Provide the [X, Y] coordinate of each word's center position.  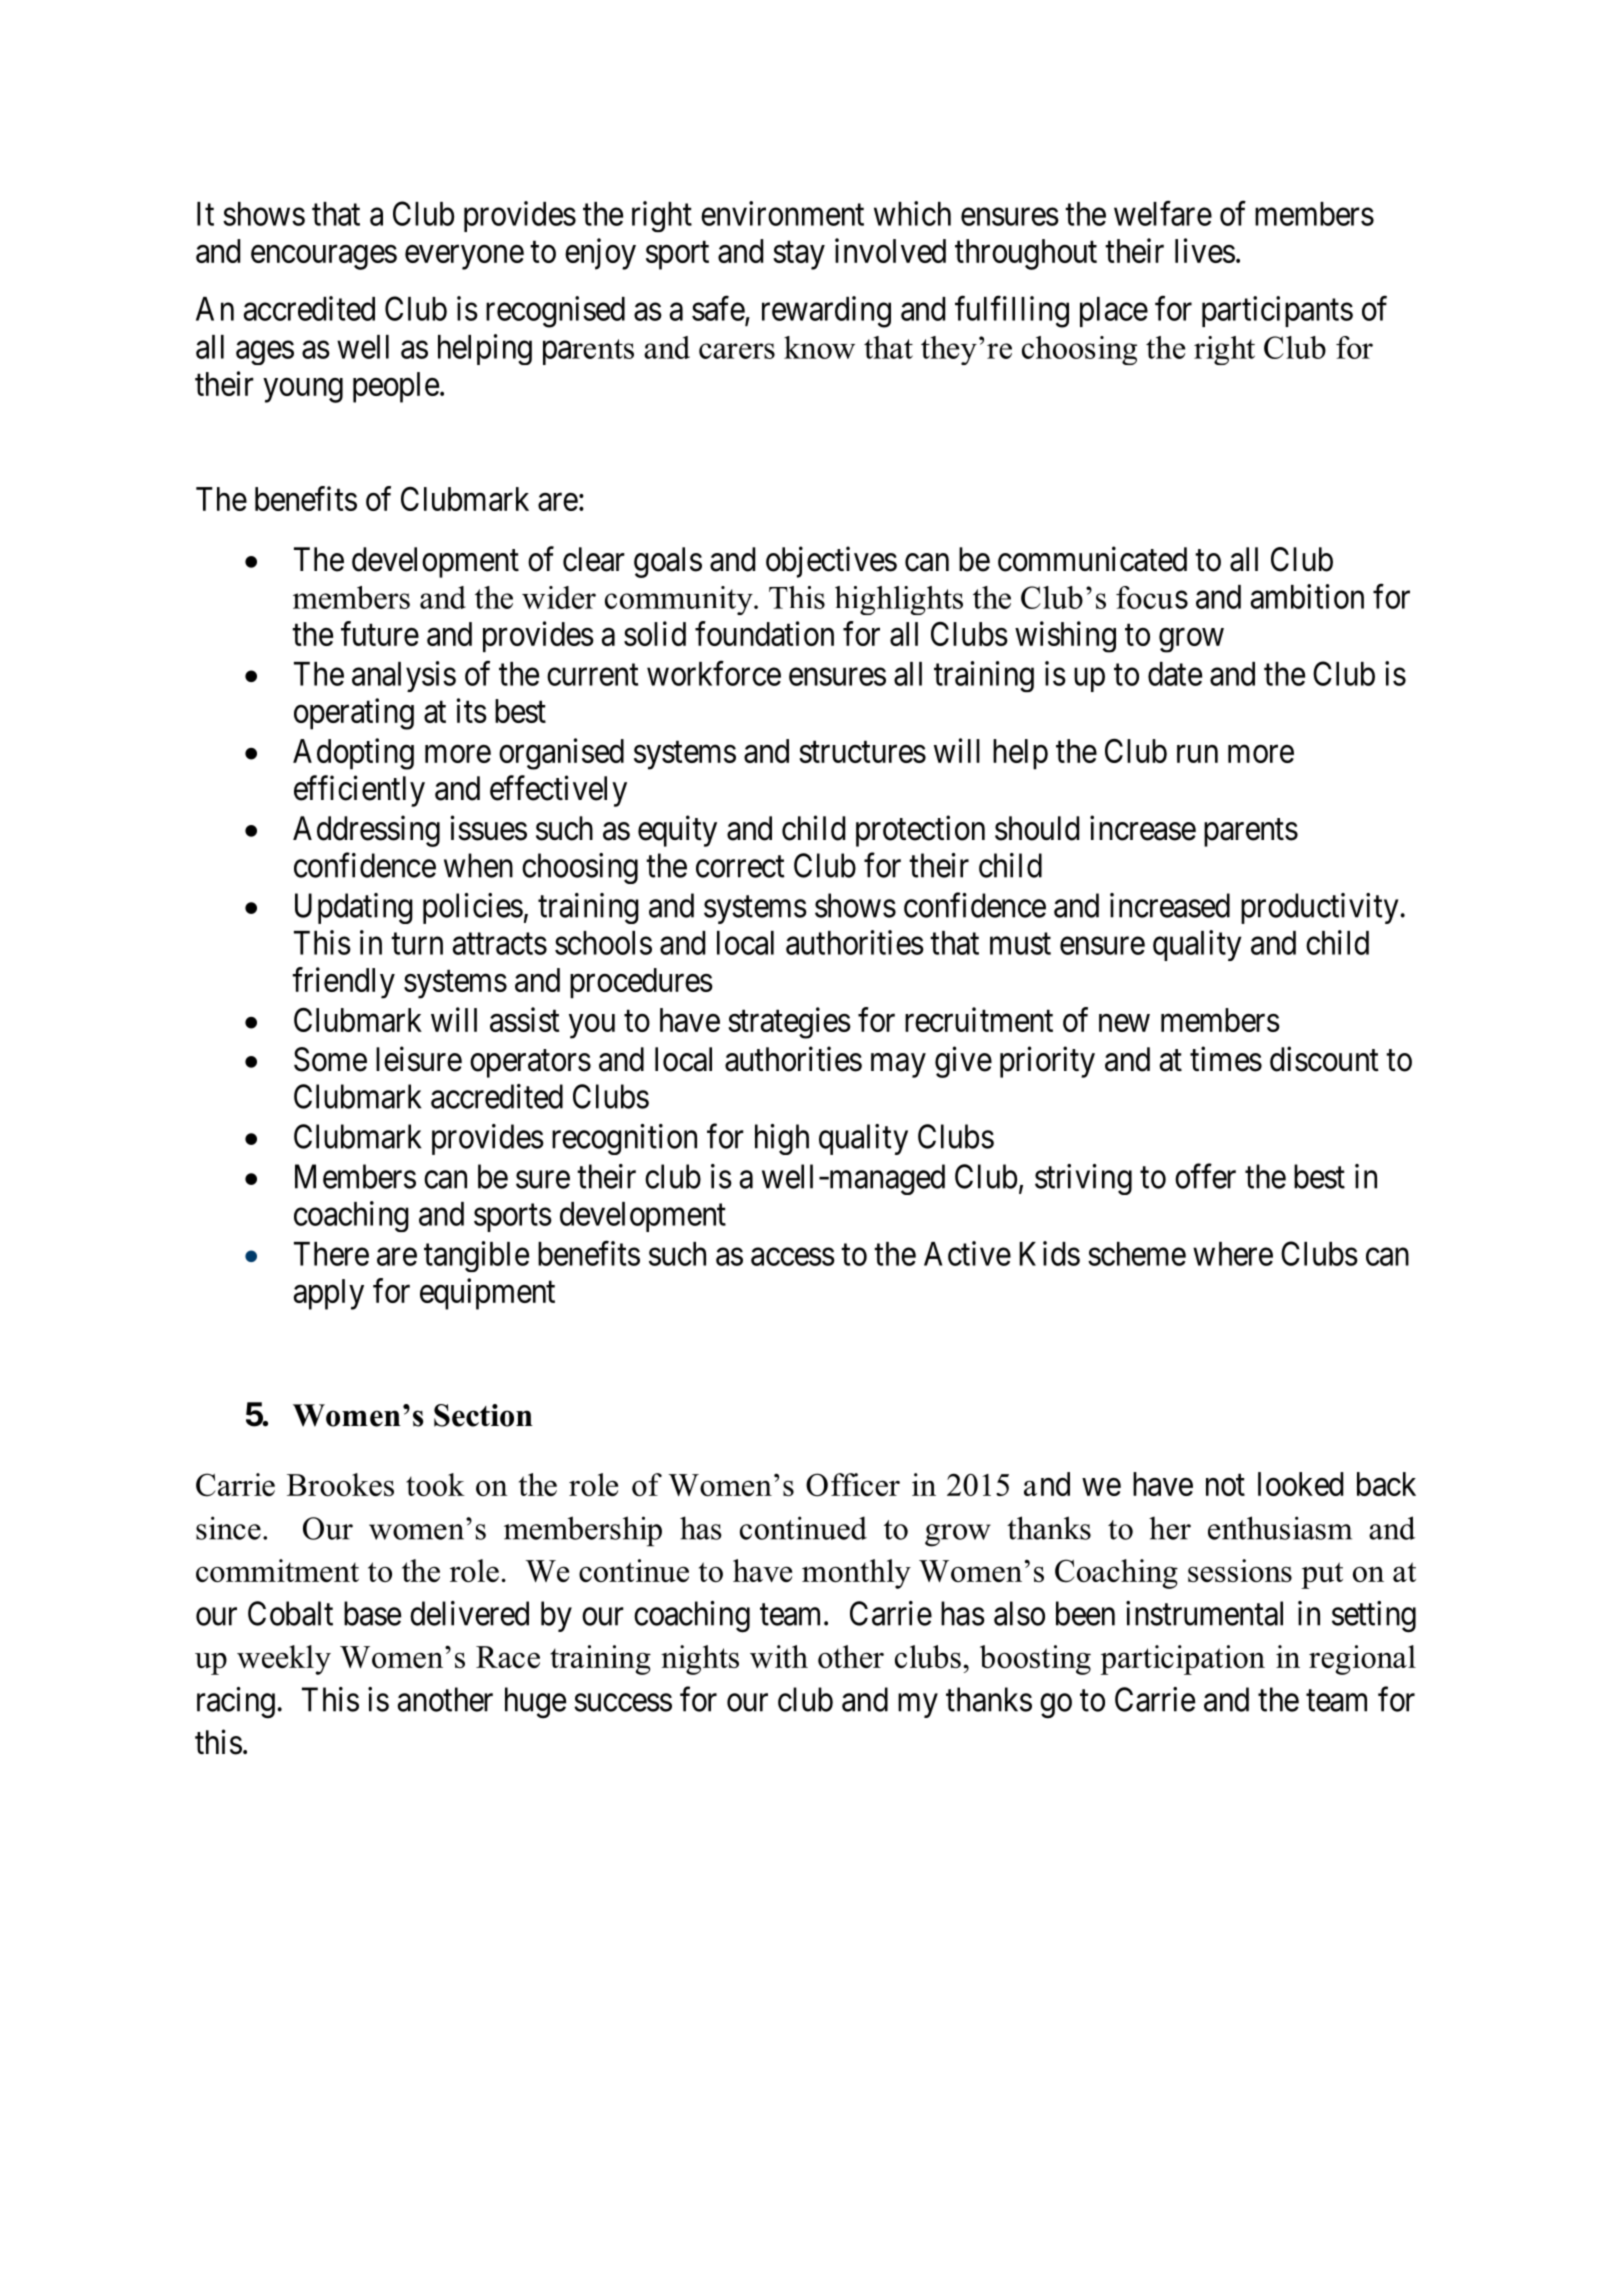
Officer [853, 1485]
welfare [1163, 213]
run [1197, 754]
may [898, 1066]
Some [330, 1059]
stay [799, 256]
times [1226, 1059]
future [380, 633]
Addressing [366, 831]
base [372, 1613]
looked [1300, 1484]
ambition [1307, 596]
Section [483, 1415]
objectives [831, 562]
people [396, 387]
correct [740, 867]
